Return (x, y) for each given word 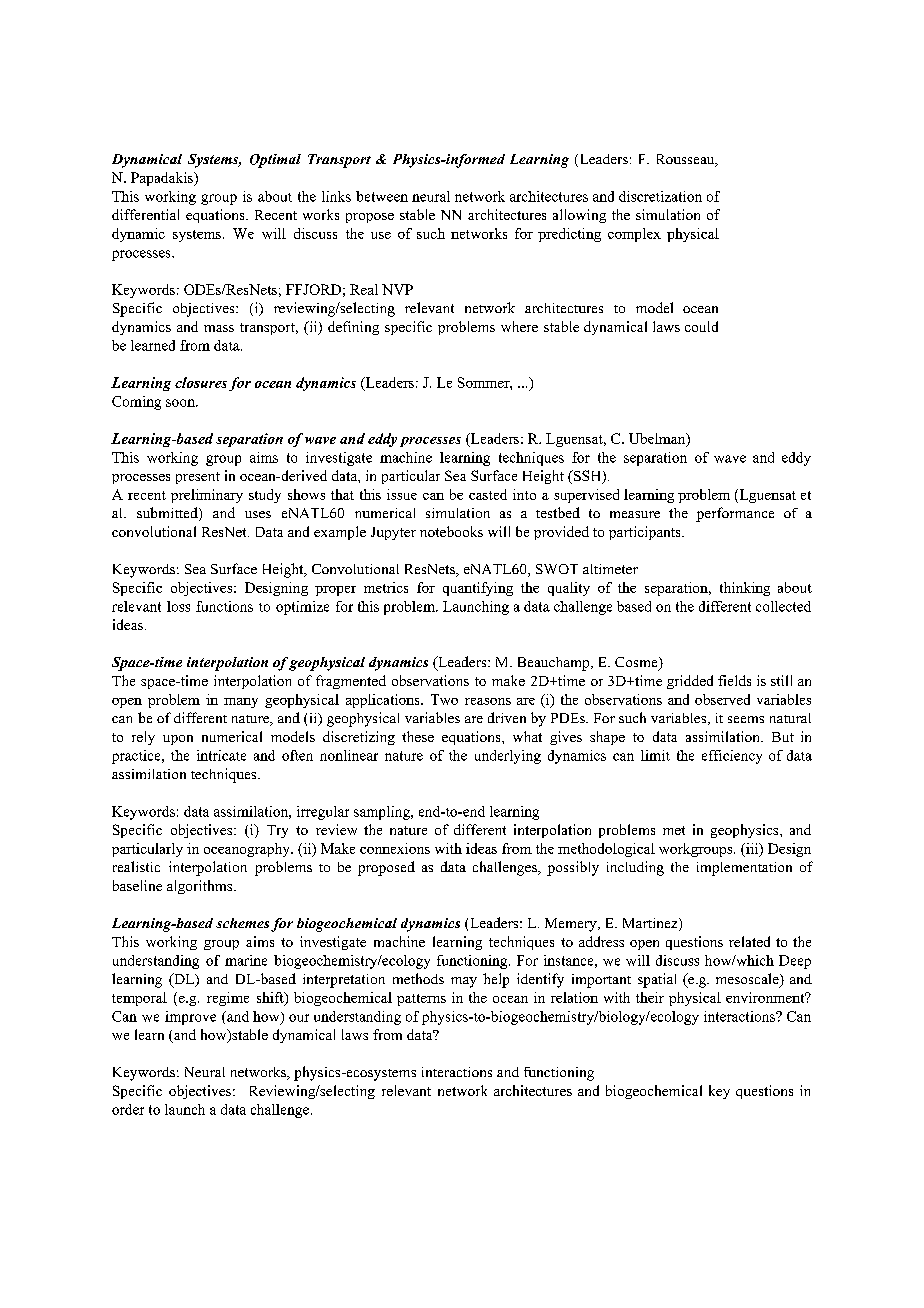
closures (201, 382)
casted (488, 494)
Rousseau (687, 160)
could (701, 326)
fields (734, 680)
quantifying (478, 589)
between (382, 196)
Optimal (275, 161)
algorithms (201, 887)
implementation (744, 869)
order (128, 1109)
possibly (573, 868)
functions (224, 606)
